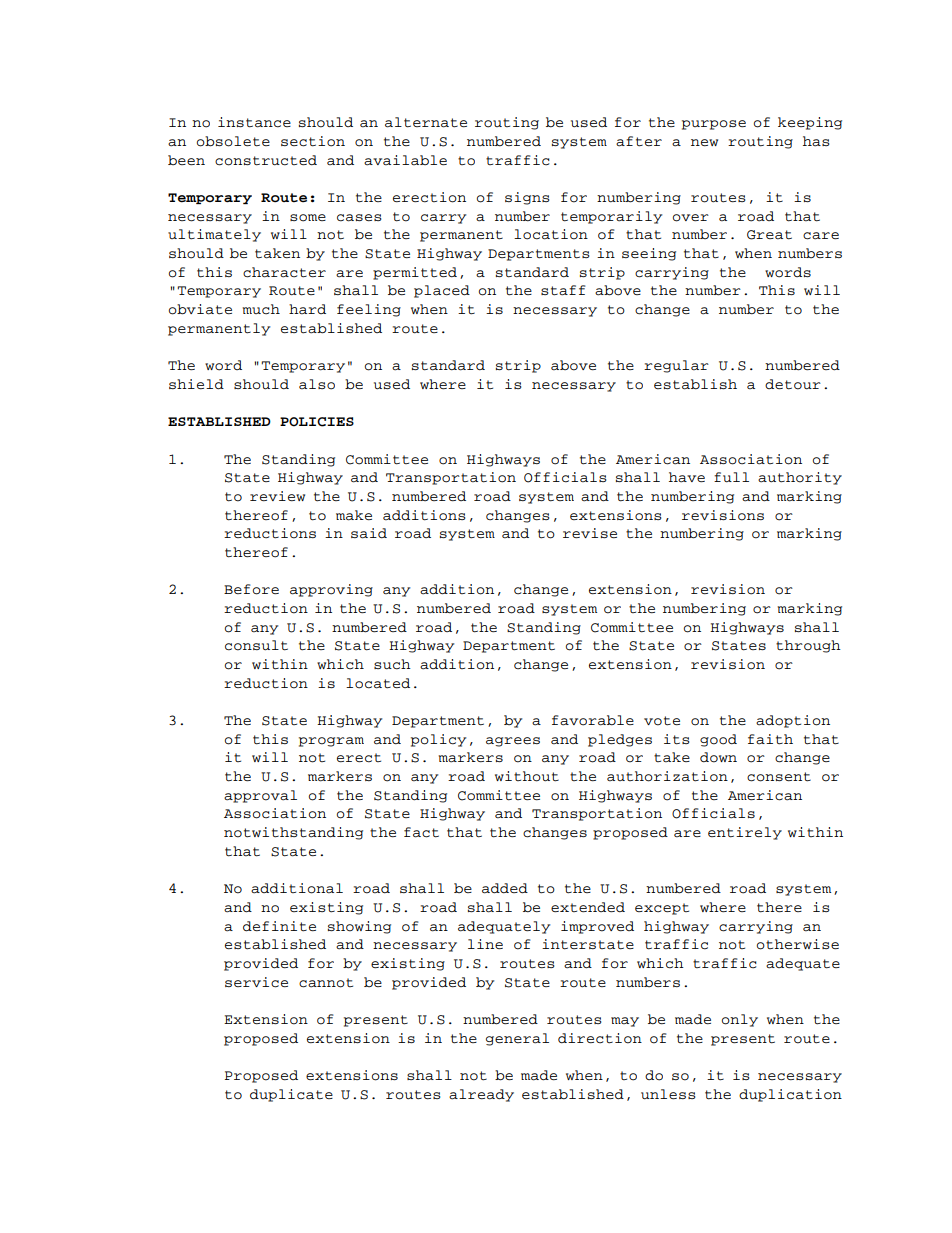  Describe the element at coordinates (277, 496) in the screenshot. I see `review` at that location.
